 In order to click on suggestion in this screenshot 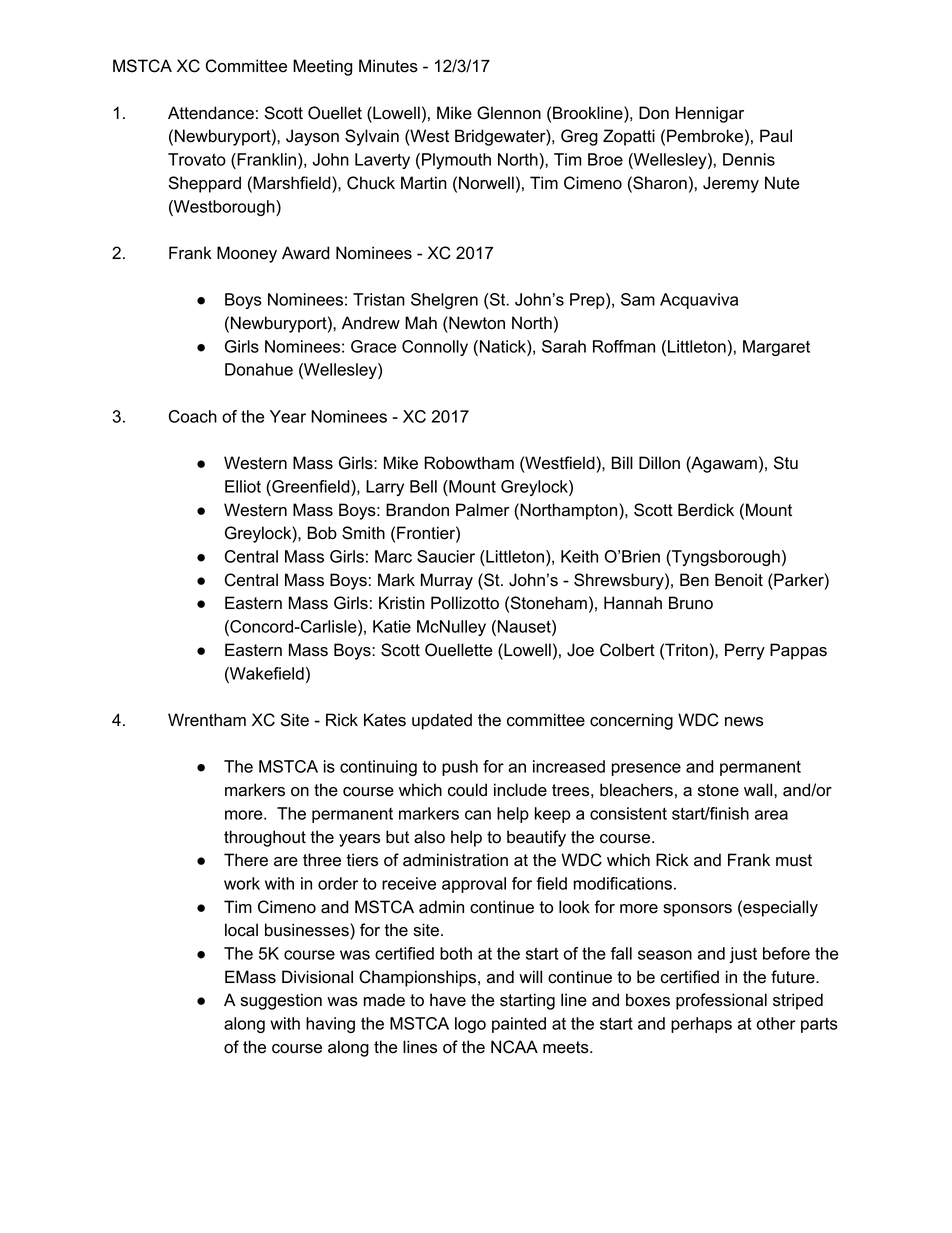, I will do `click(281, 1001)`.
